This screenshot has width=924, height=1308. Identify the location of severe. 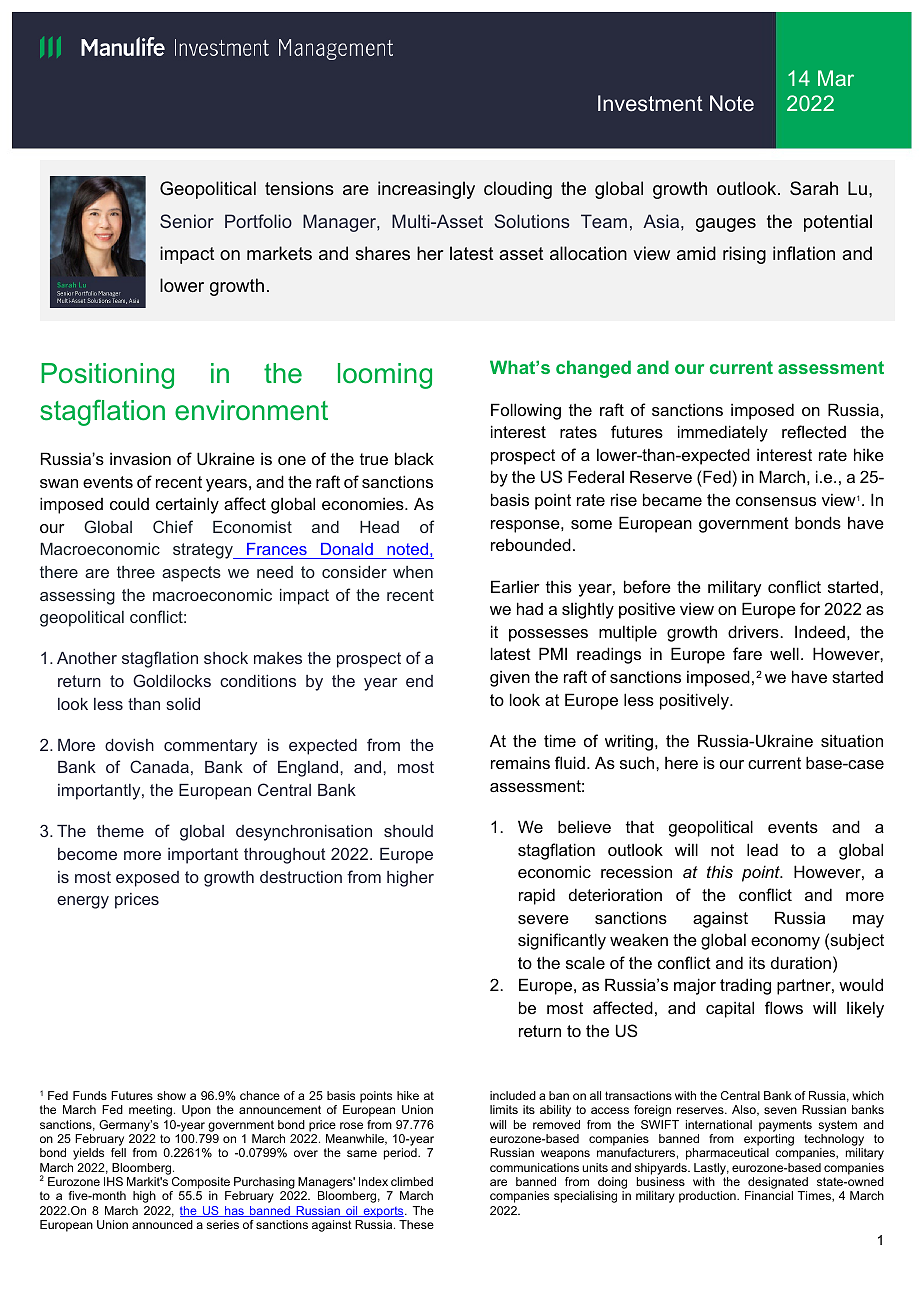
(543, 919).
